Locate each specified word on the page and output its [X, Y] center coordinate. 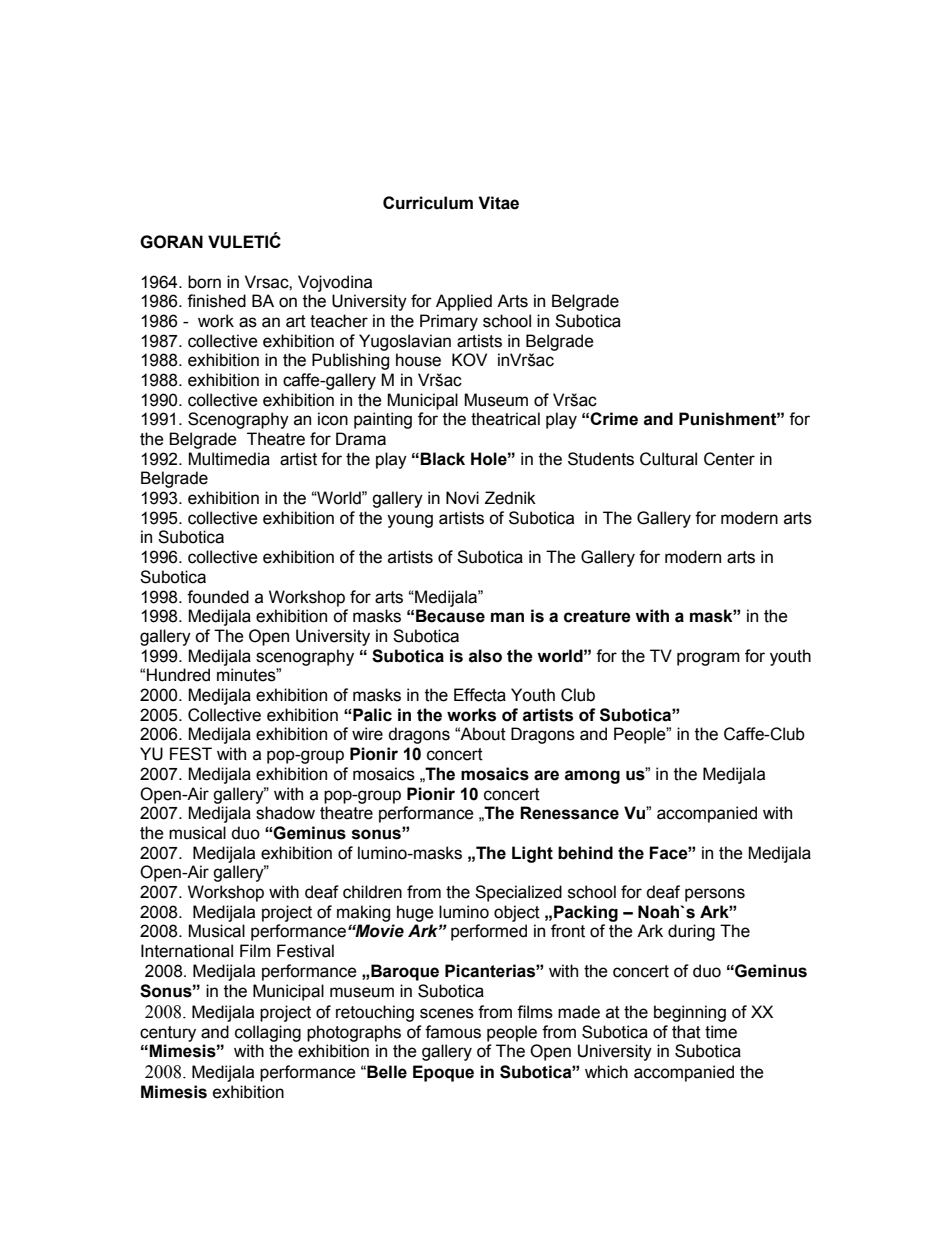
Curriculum [428, 203]
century [168, 1034]
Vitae [498, 203]
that [686, 1032]
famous [453, 1032]
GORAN [171, 242]
